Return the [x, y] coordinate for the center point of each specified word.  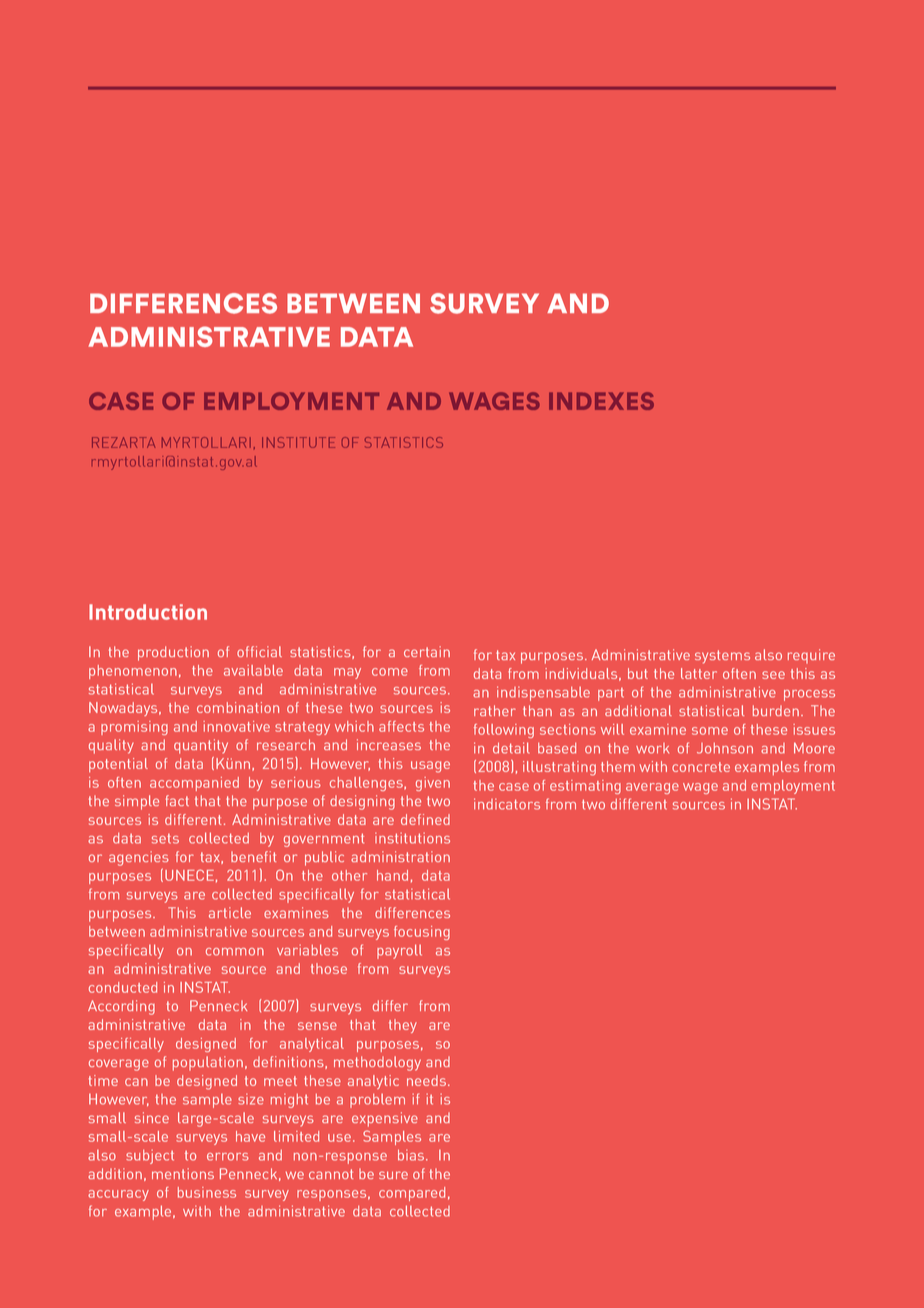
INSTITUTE [298, 442]
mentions [183, 1173]
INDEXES [601, 401]
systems [722, 657]
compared [412, 1194]
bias [412, 1155]
